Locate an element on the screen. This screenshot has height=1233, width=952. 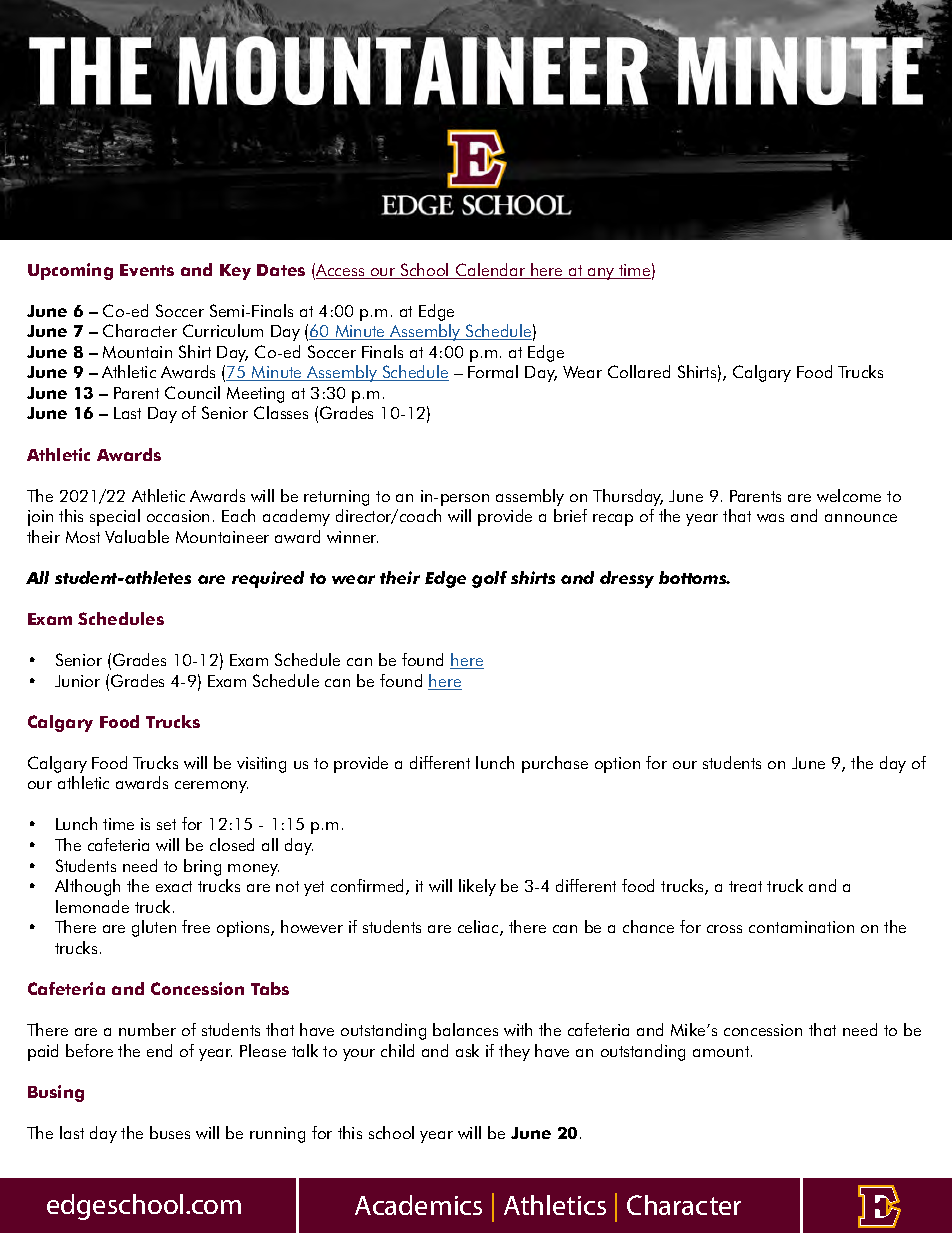
winner is located at coordinates (352, 537).
